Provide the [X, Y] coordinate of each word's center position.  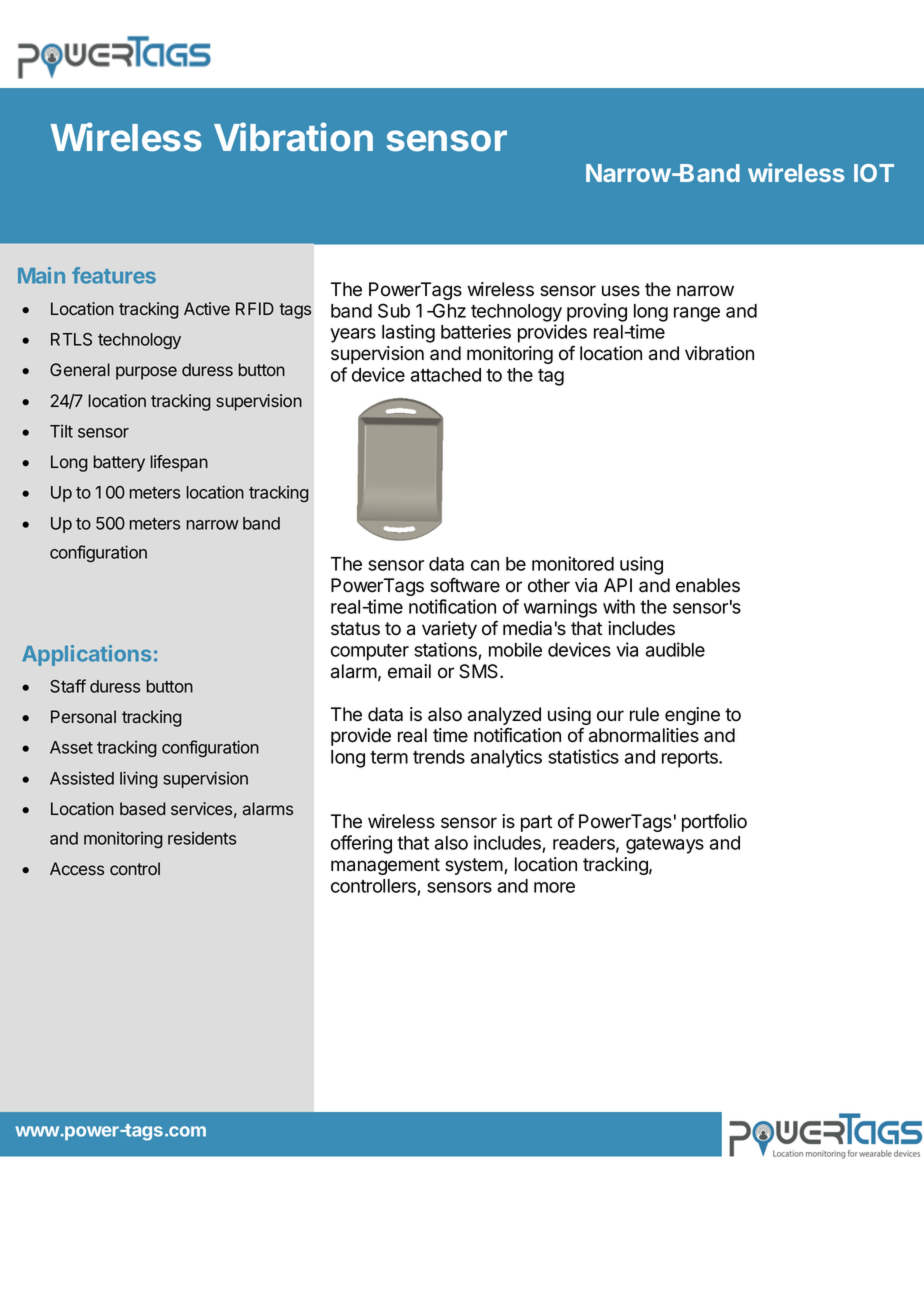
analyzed [504, 716]
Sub [394, 310]
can [485, 565]
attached [446, 375]
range [697, 314]
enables [708, 585]
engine [692, 716]
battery [119, 463]
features [114, 275]
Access [77, 869]
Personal [83, 717]
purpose [146, 373]
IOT [874, 173]
